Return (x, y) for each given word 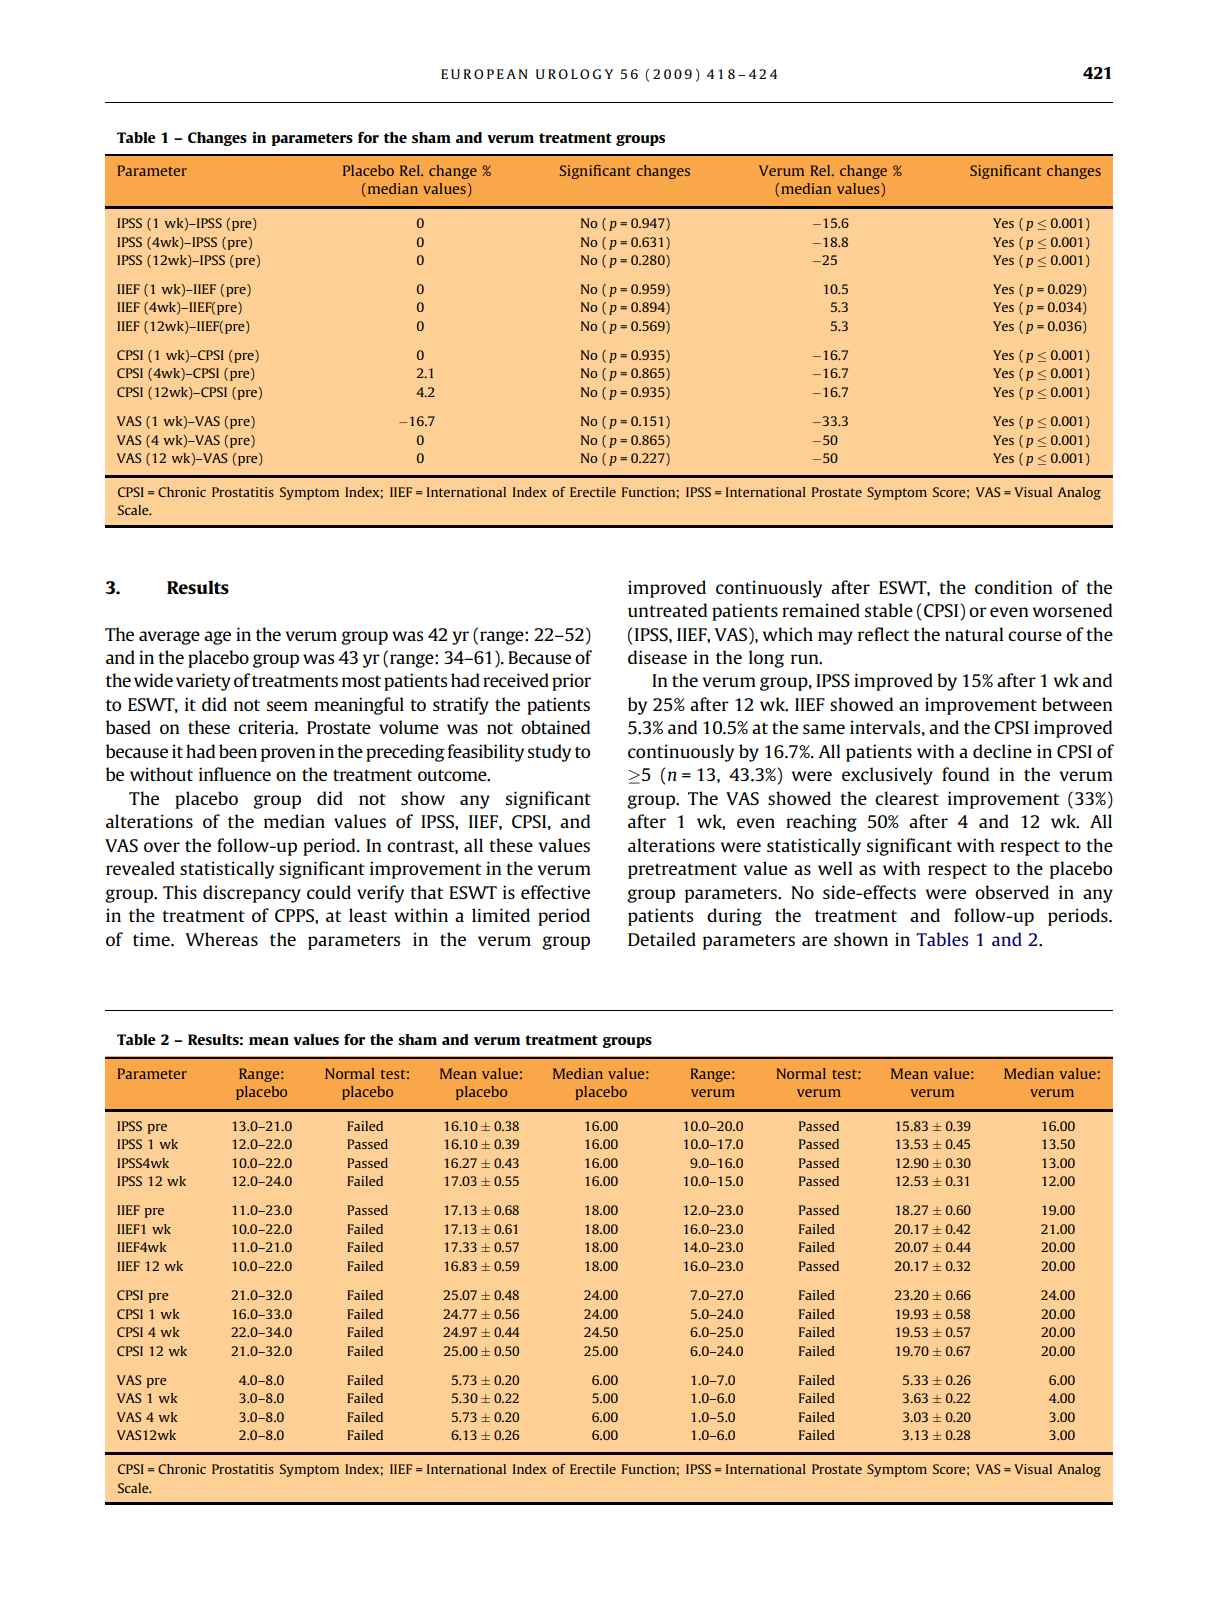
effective (555, 892)
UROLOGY (574, 74)
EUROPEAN (484, 74)
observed (1012, 892)
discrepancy (252, 894)
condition (1013, 587)
